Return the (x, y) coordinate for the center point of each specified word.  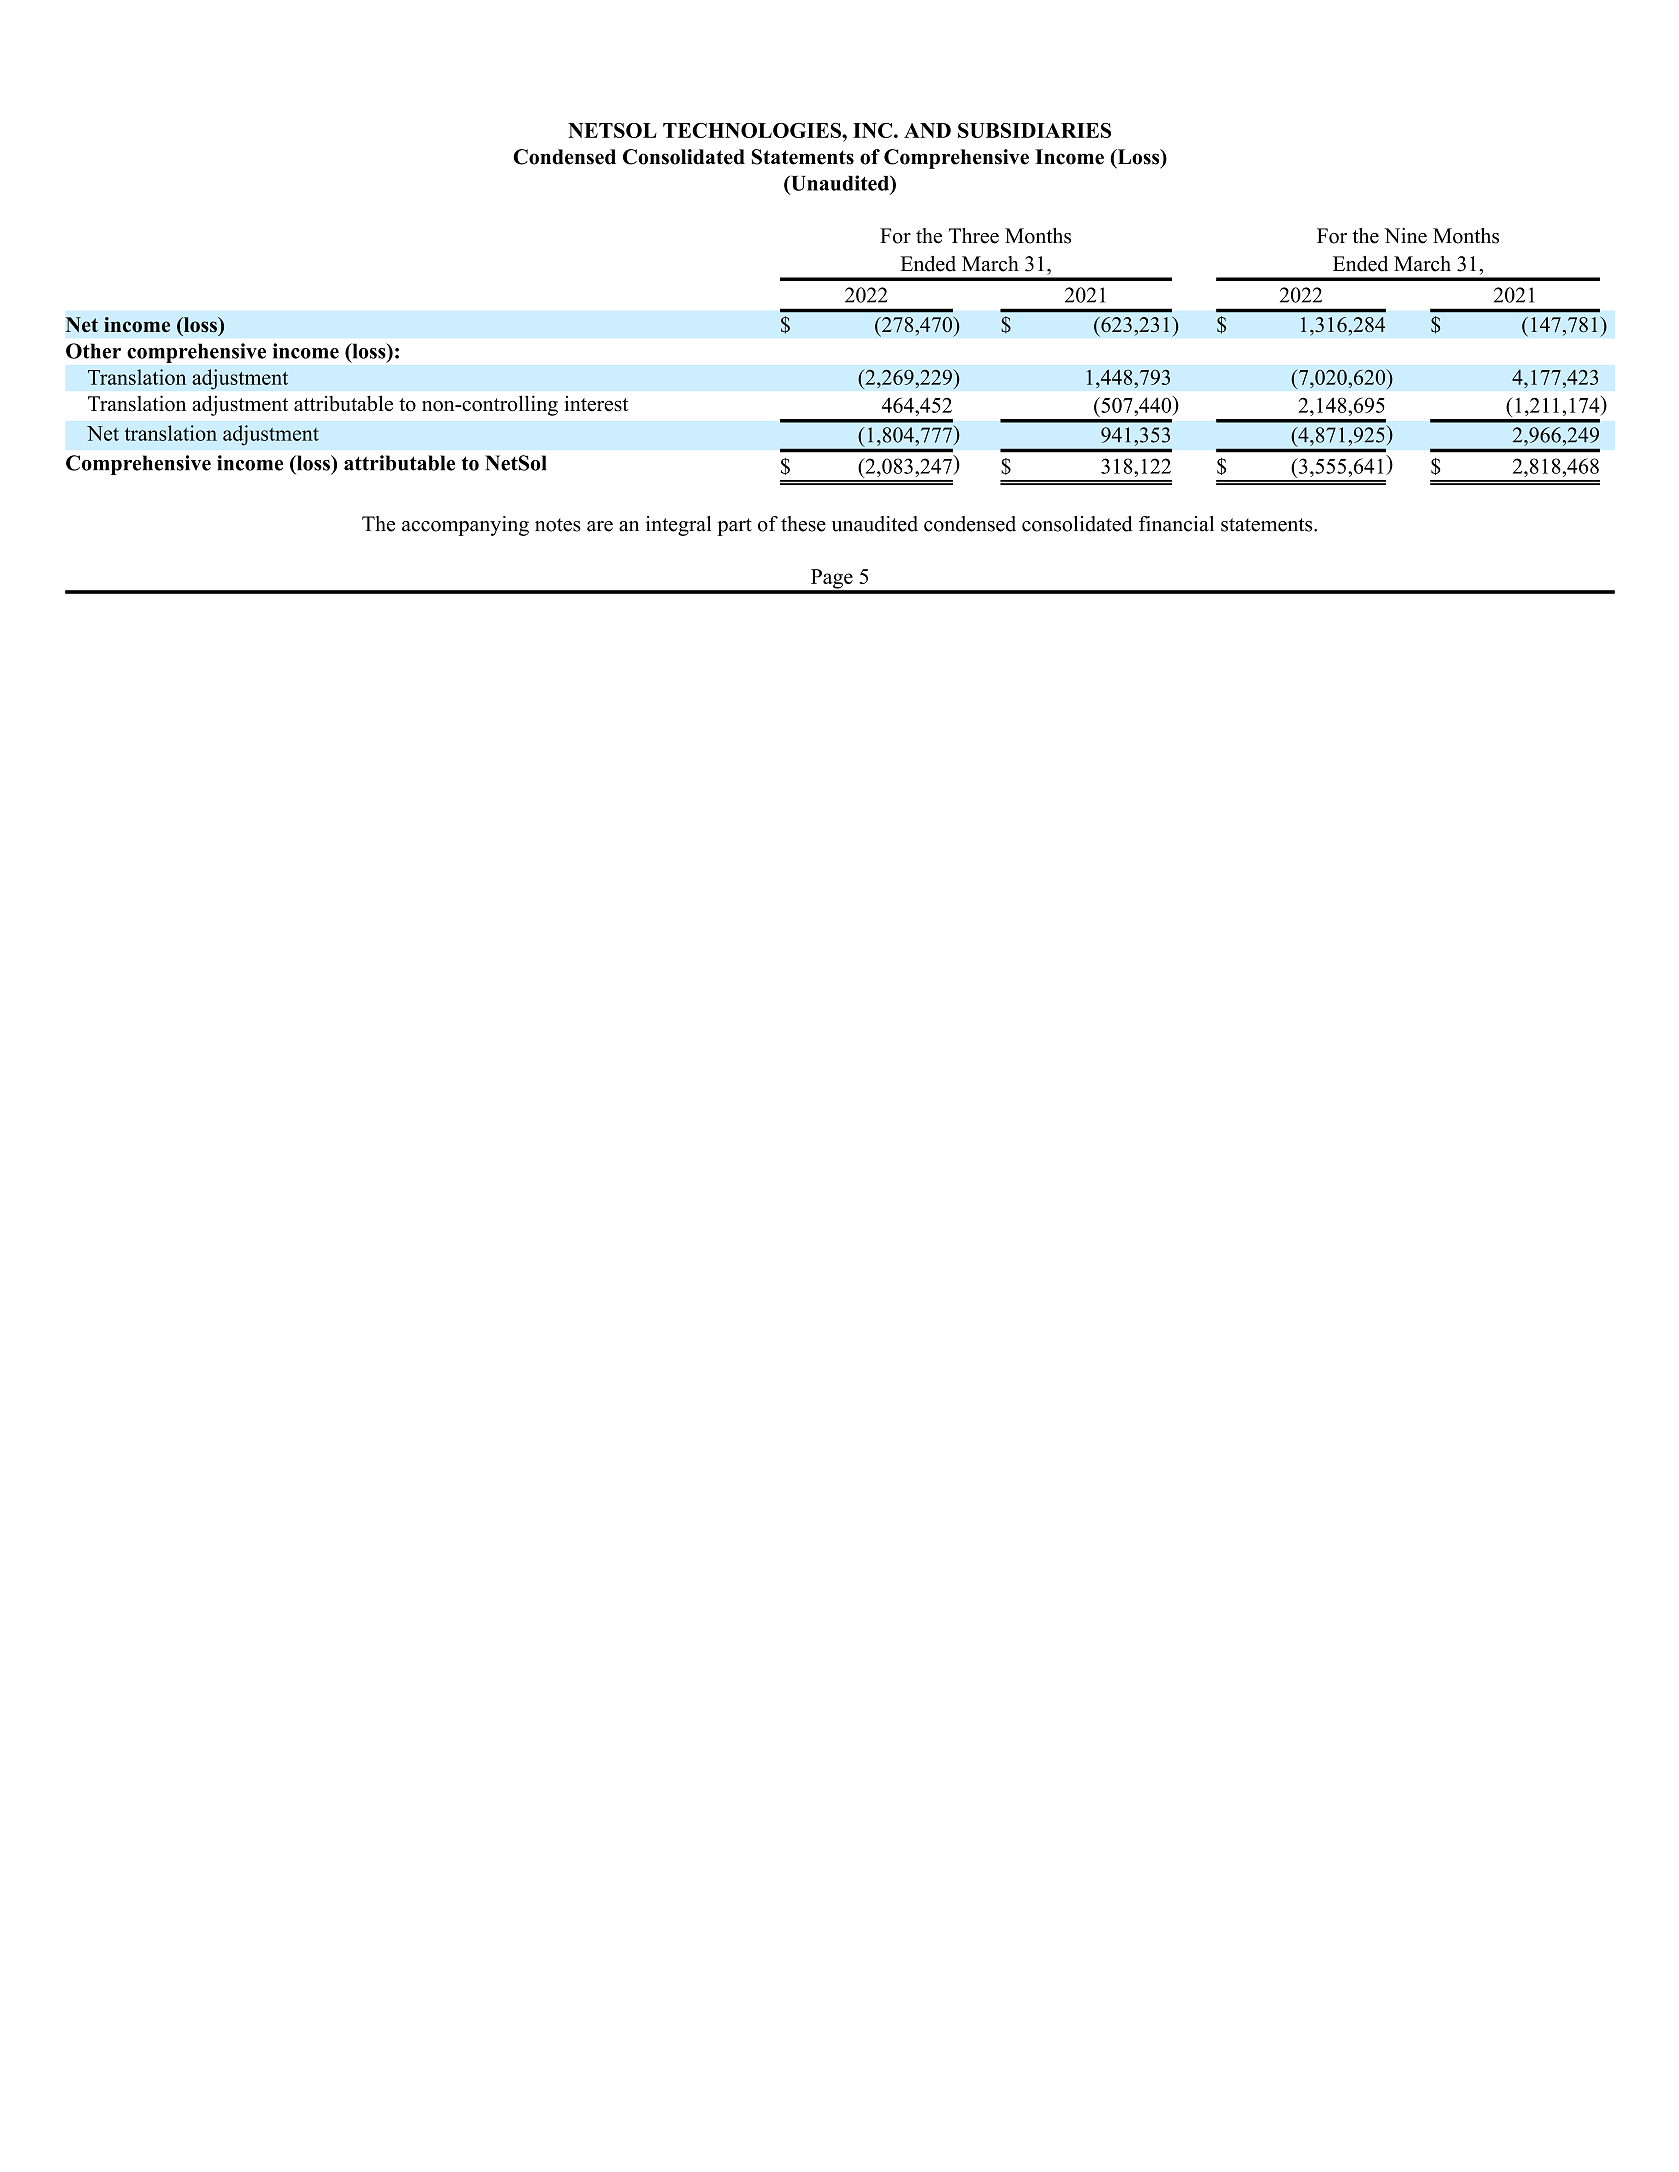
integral (678, 526)
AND (927, 130)
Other (93, 351)
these (803, 524)
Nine (1405, 236)
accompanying (465, 526)
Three (974, 236)
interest (596, 404)
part (734, 527)
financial (1176, 524)
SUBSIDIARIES (1034, 130)
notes (558, 525)
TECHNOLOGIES (753, 130)
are (600, 526)
